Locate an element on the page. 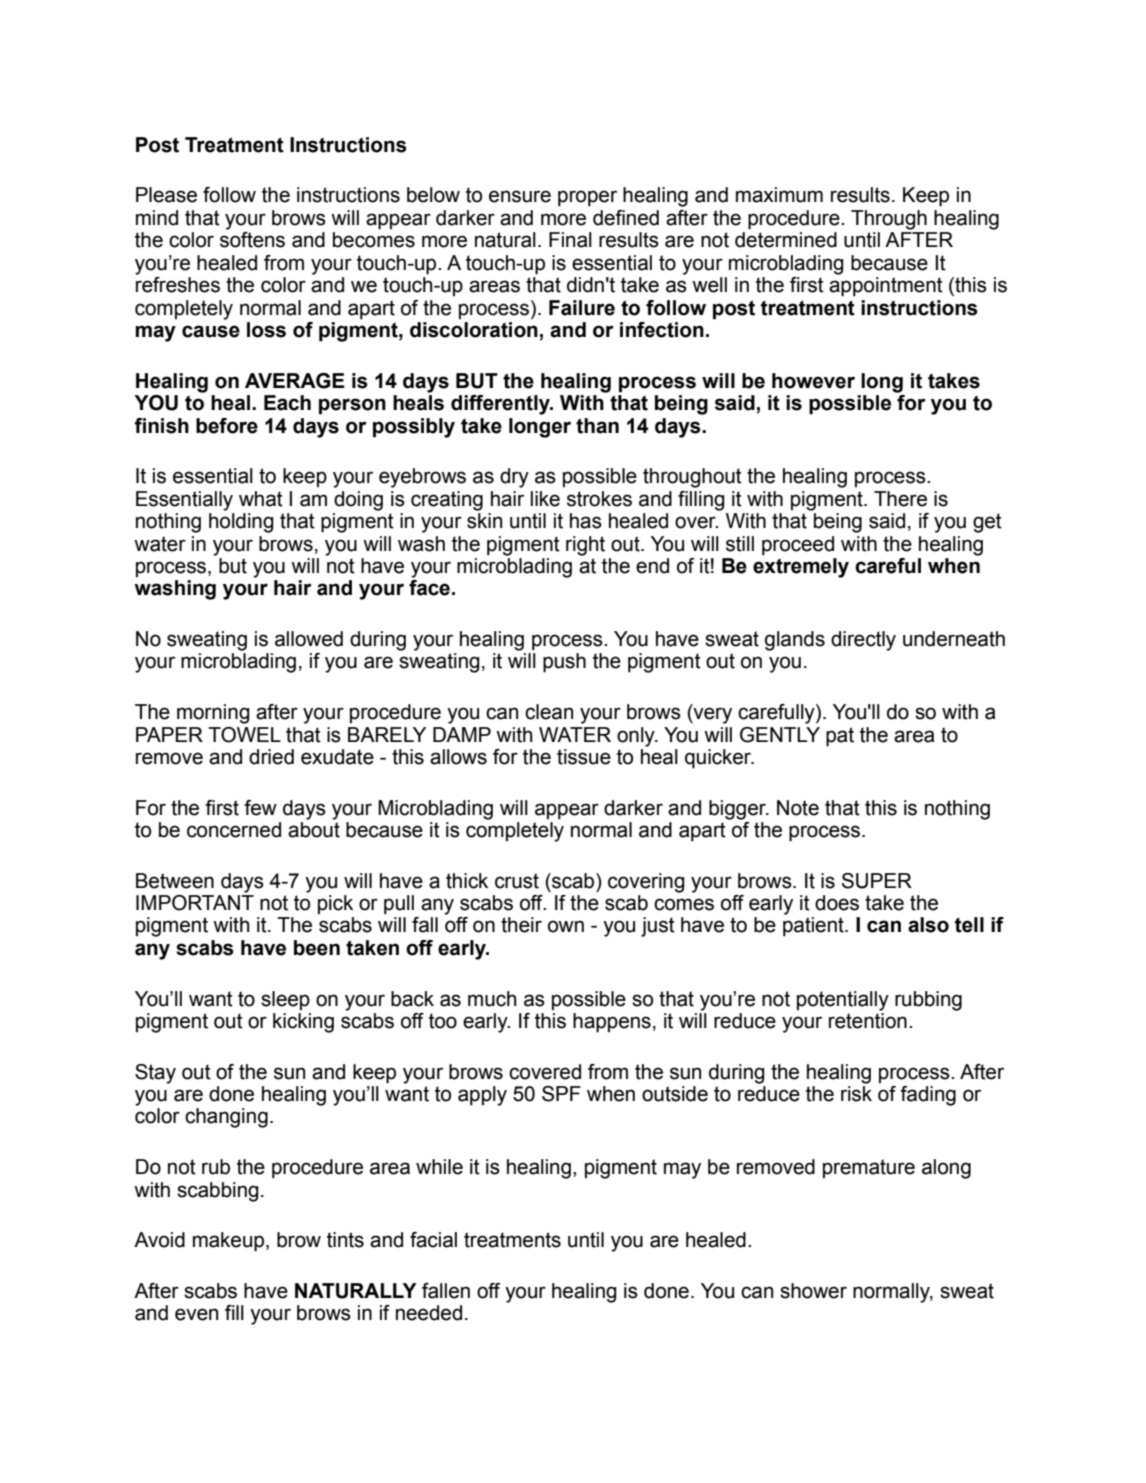 The height and width of the page is (1483, 1146). tissue is located at coordinates (584, 757).
